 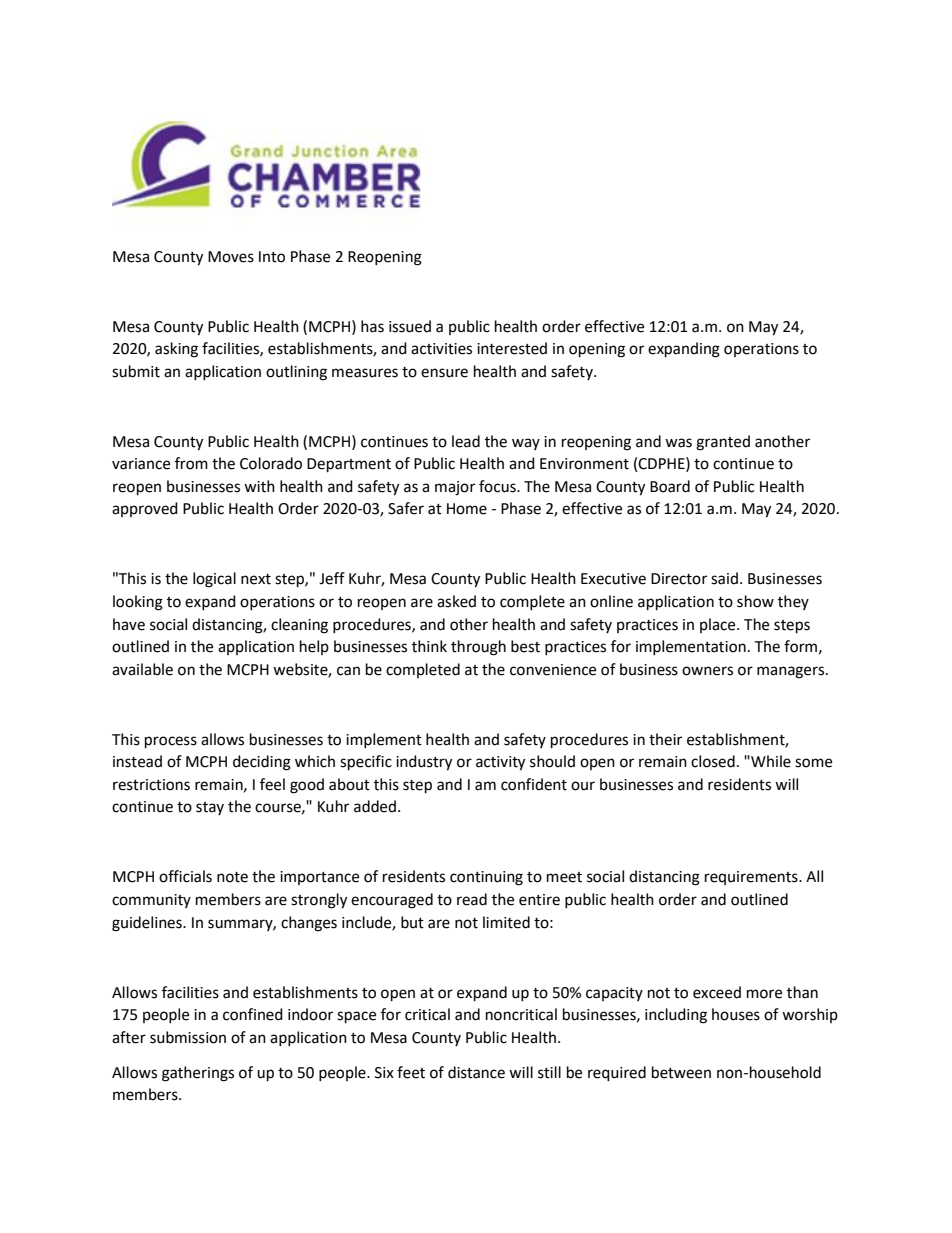 I want to click on logical, so click(x=214, y=580).
